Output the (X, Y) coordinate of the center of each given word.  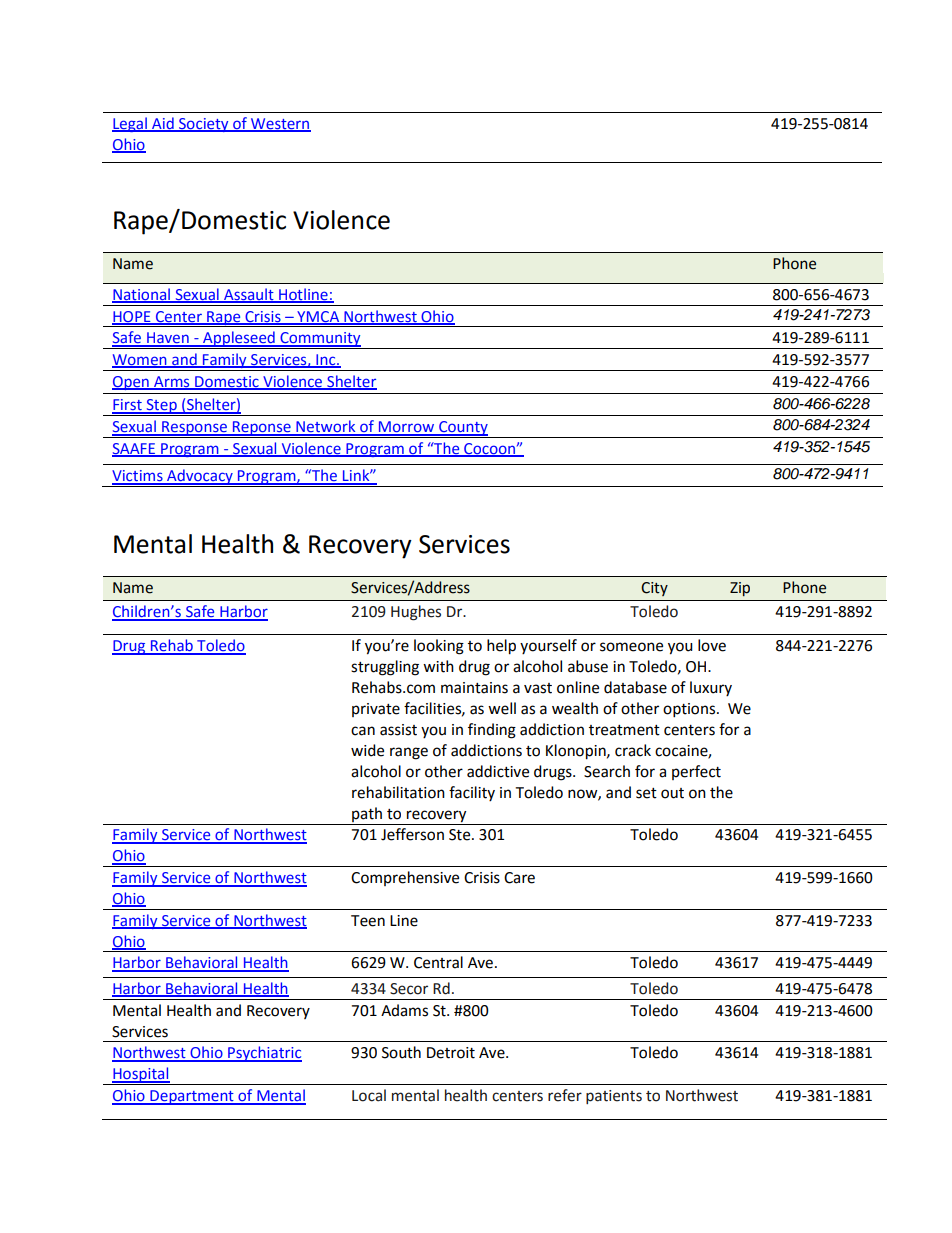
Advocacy (200, 478)
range (409, 753)
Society (204, 125)
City (654, 589)
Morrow (407, 428)
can (363, 731)
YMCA (318, 317)
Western (280, 125)
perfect (696, 772)
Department (192, 1097)
